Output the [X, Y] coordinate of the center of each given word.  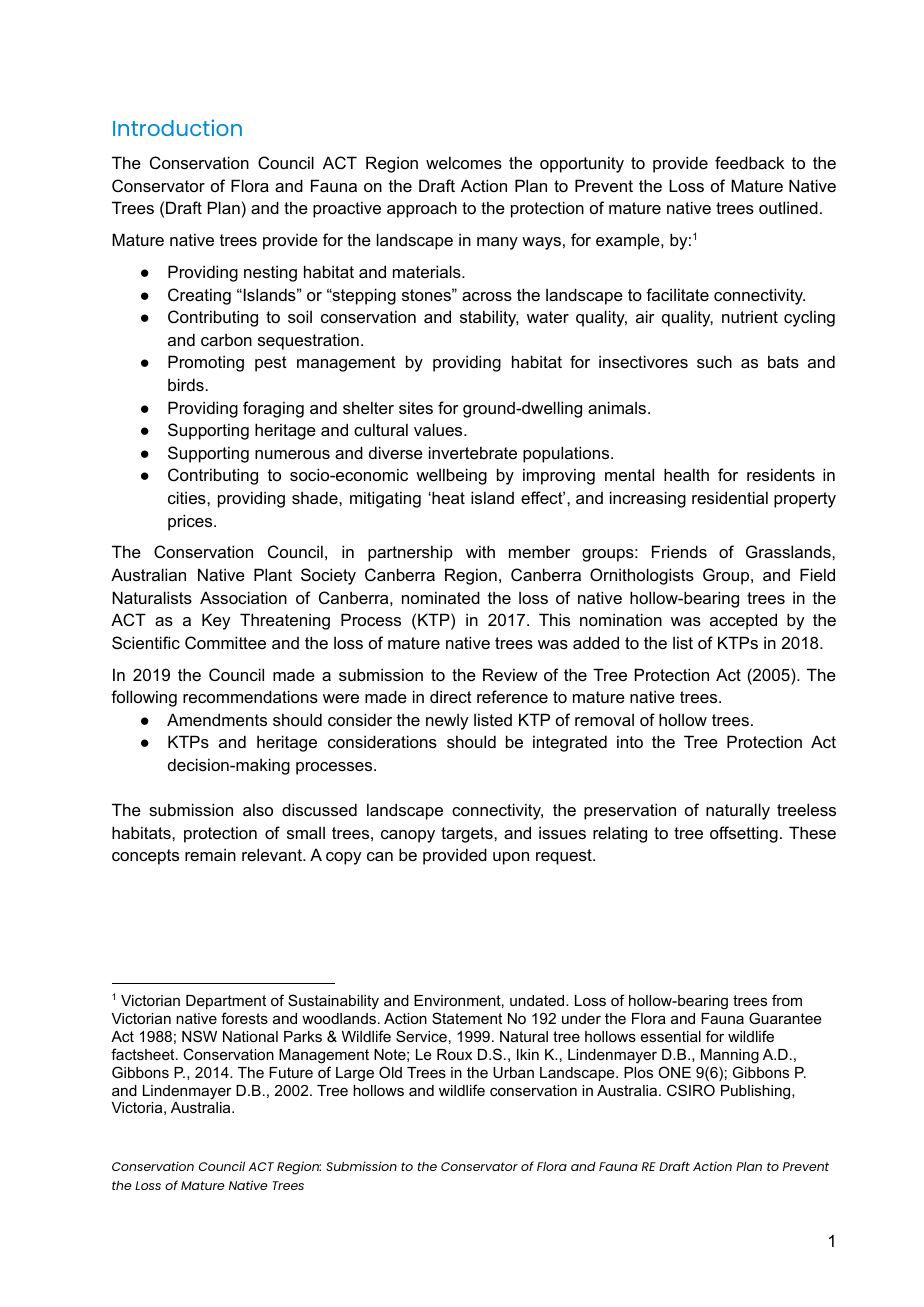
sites [416, 407]
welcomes [464, 162]
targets [468, 835]
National [250, 1036]
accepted [743, 621]
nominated [441, 597]
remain [210, 854]
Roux [454, 1054]
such [714, 361]
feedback [749, 162]
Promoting [206, 363]
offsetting [744, 834]
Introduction [177, 127]
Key [216, 621]
